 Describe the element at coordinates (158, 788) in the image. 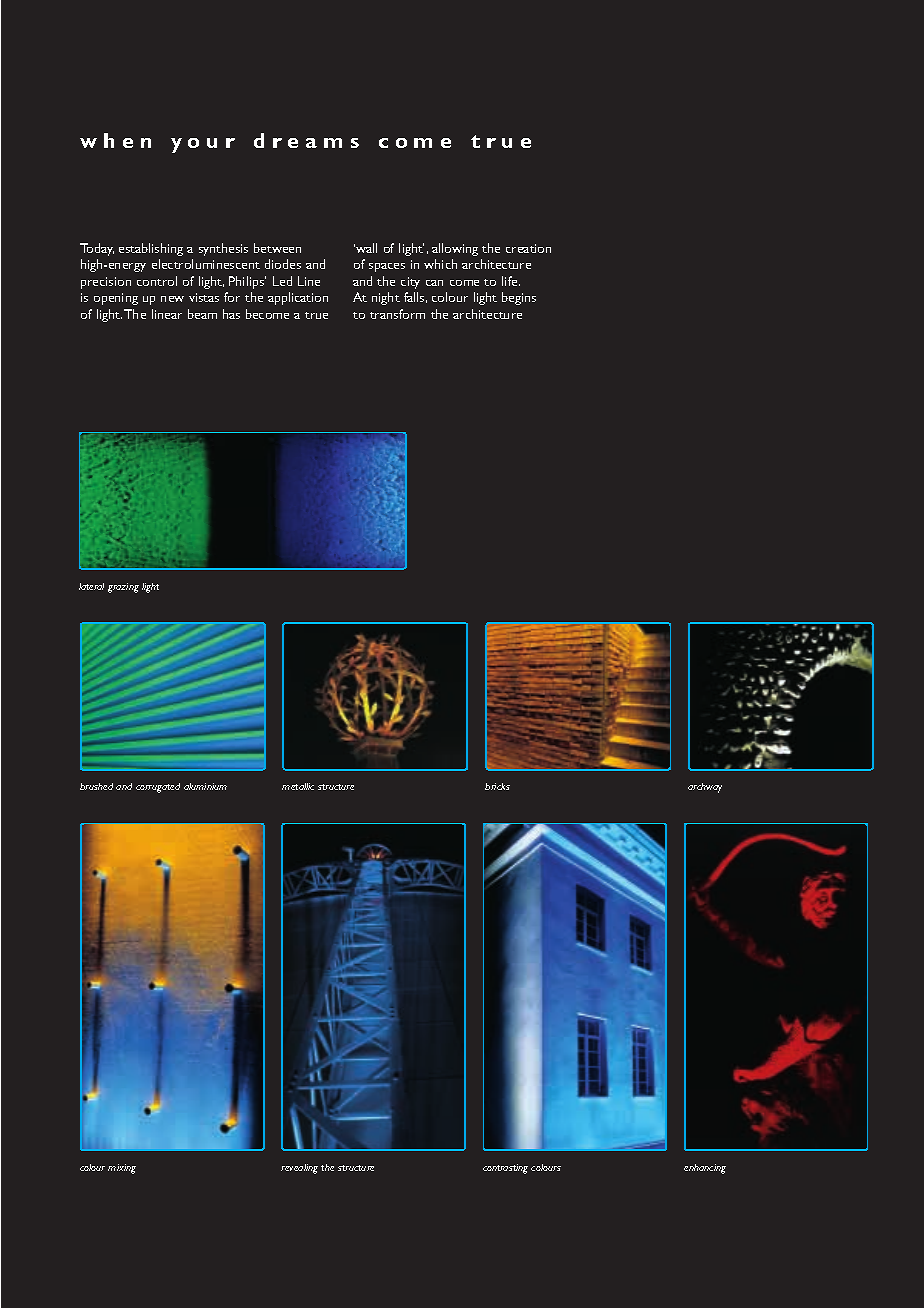

I see `corrugated` at that location.
